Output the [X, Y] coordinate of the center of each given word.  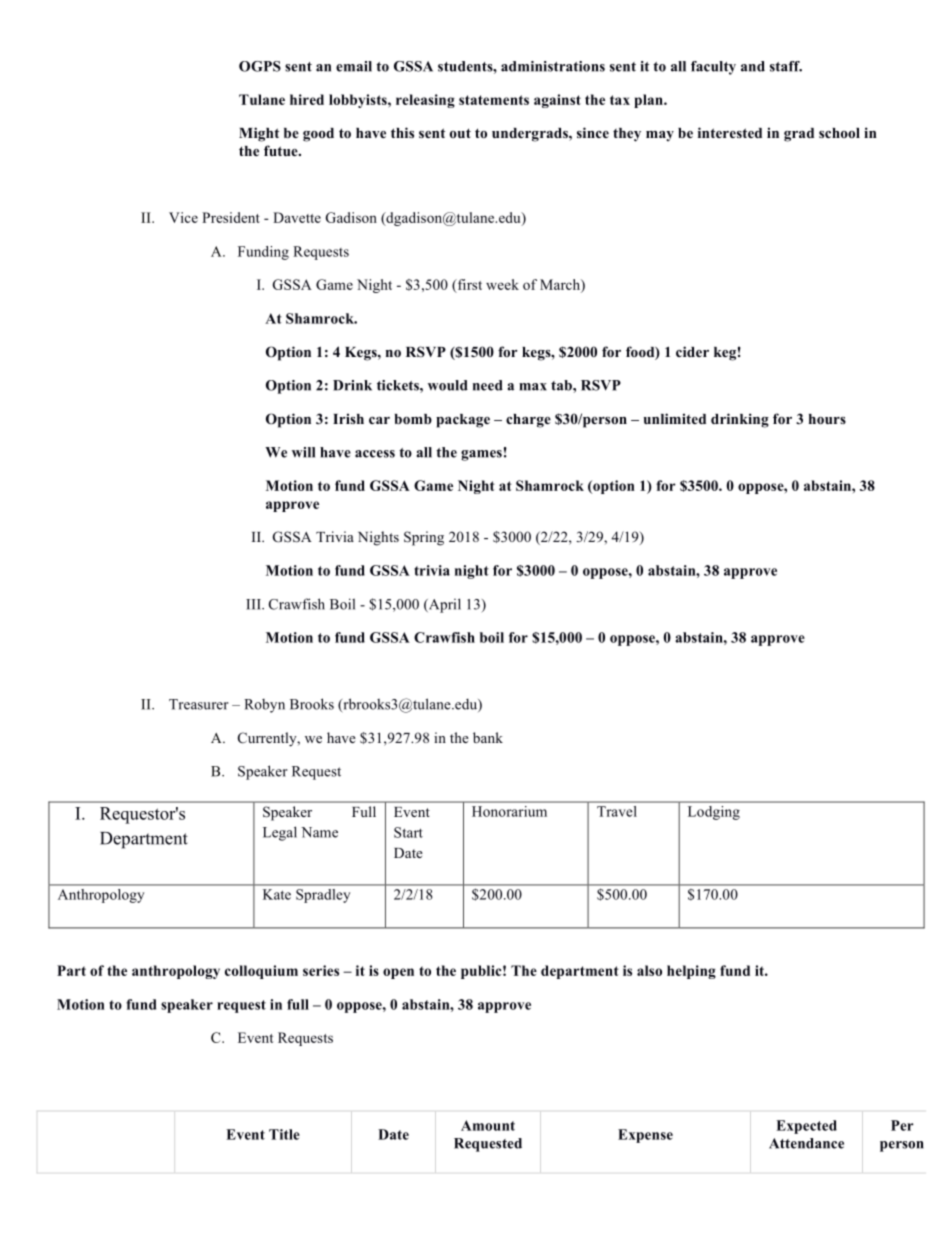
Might [259, 134]
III [254, 604]
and [753, 66]
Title [284, 1134]
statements [494, 100]
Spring [424, 538]
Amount [488, 1125]
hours [827, 419]
